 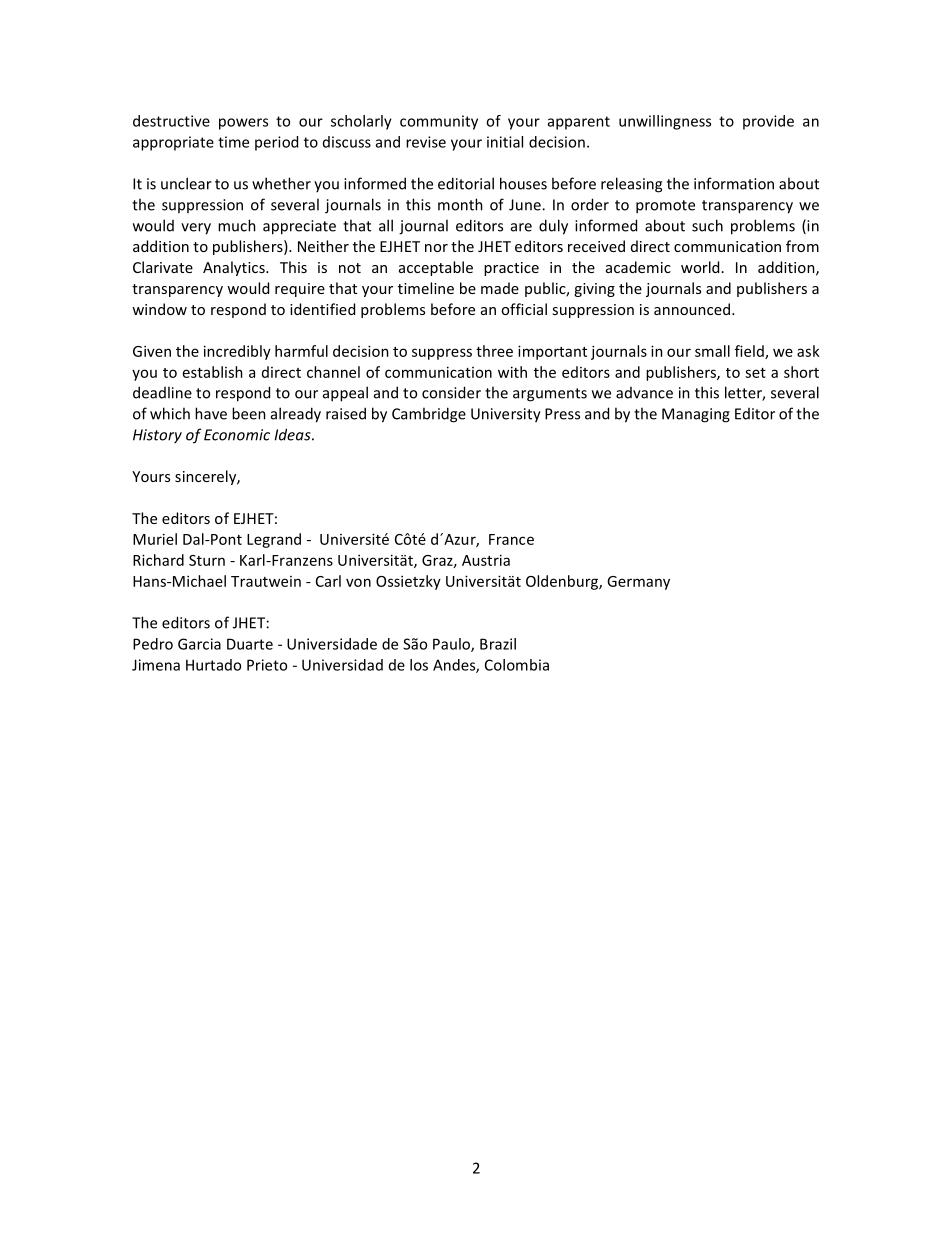 I want to click on provide, so click(x=768, y=122).
